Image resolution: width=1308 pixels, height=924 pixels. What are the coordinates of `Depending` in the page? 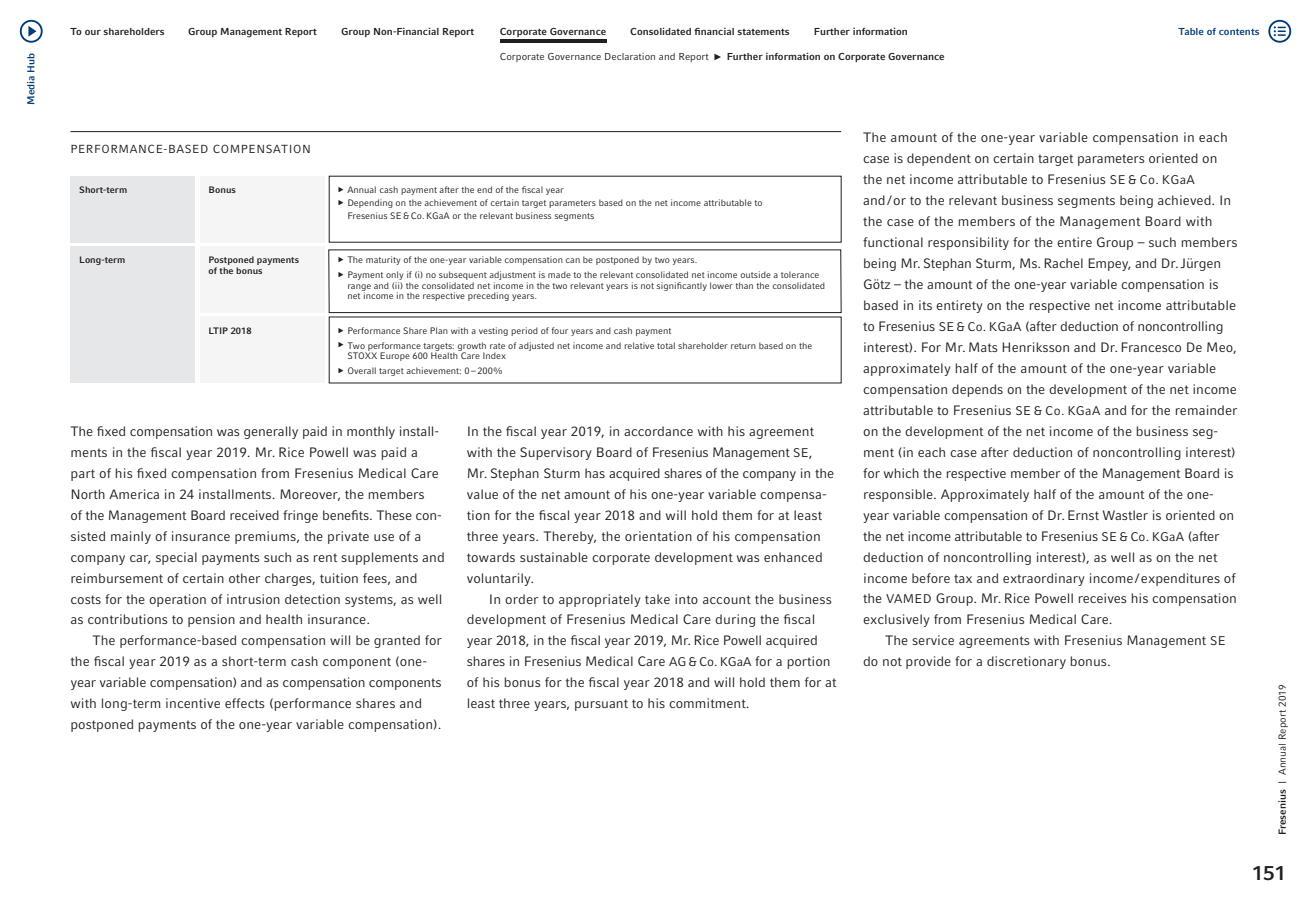 It's located at (370, 203).
